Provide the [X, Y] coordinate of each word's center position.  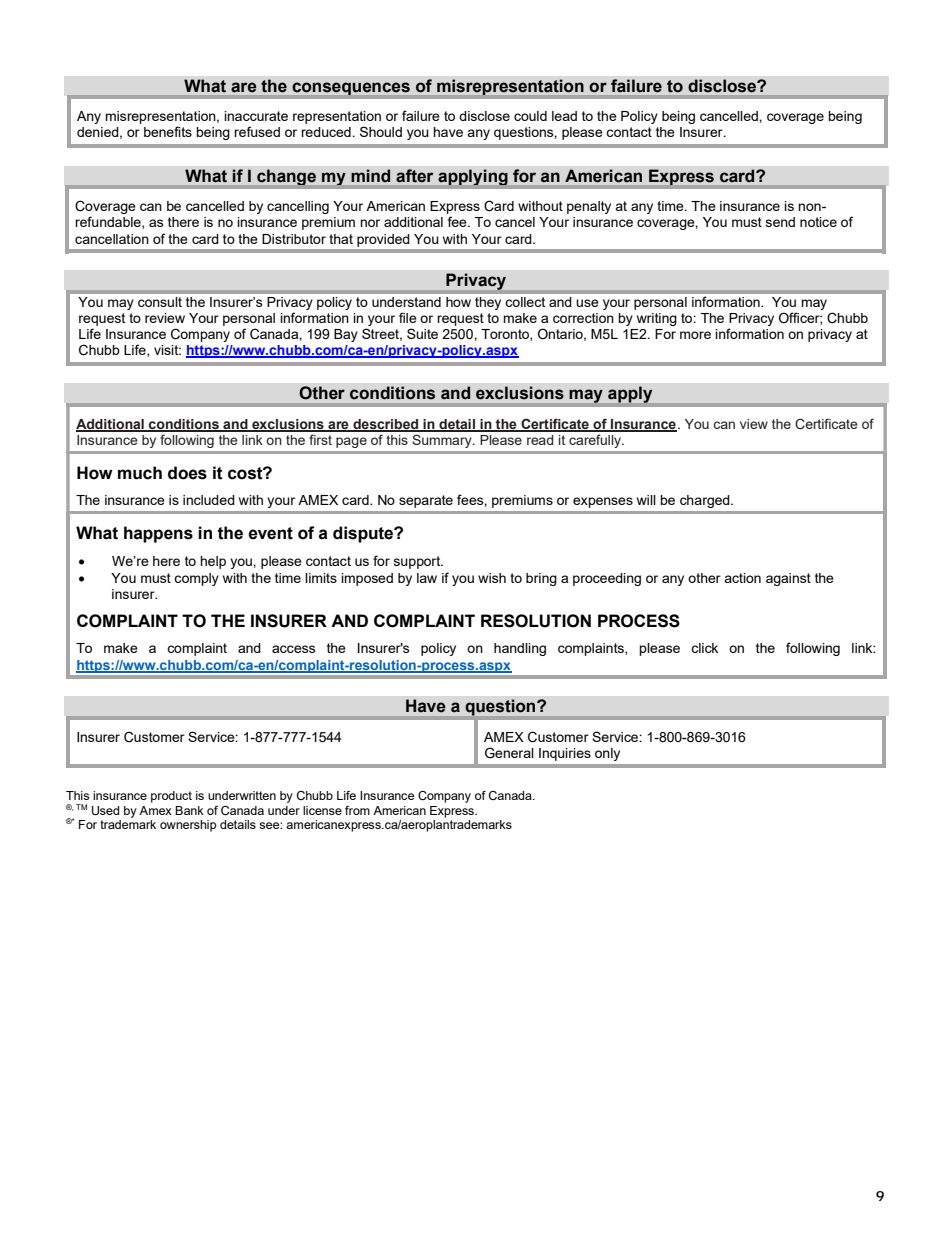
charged [706, 501]
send [780, 222]
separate [426, 501]
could [530, 116]
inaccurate [256, 116]
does [187, 473]
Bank [189, 810]
